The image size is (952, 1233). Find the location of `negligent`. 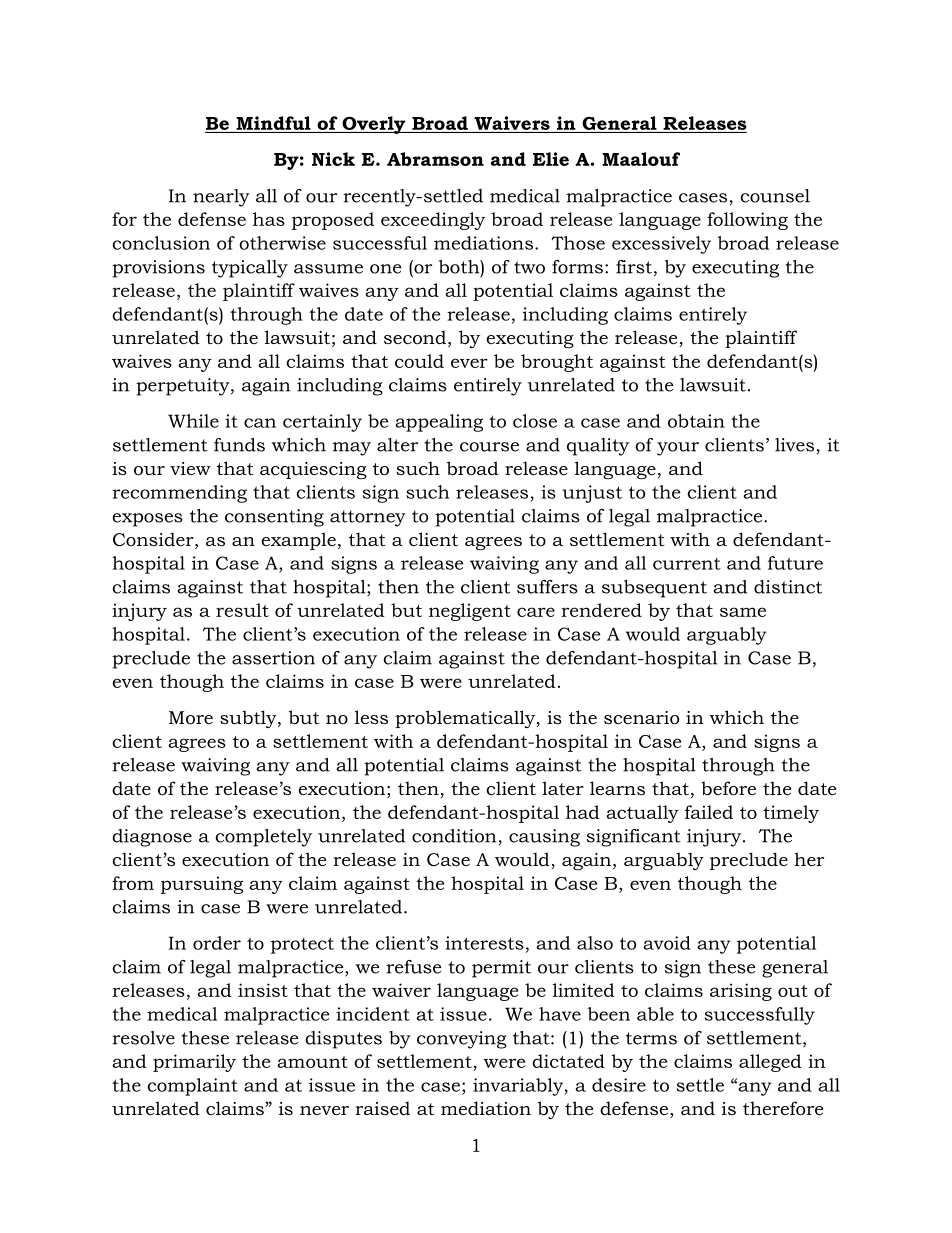

negligent is located at coordinates (470, 612).
